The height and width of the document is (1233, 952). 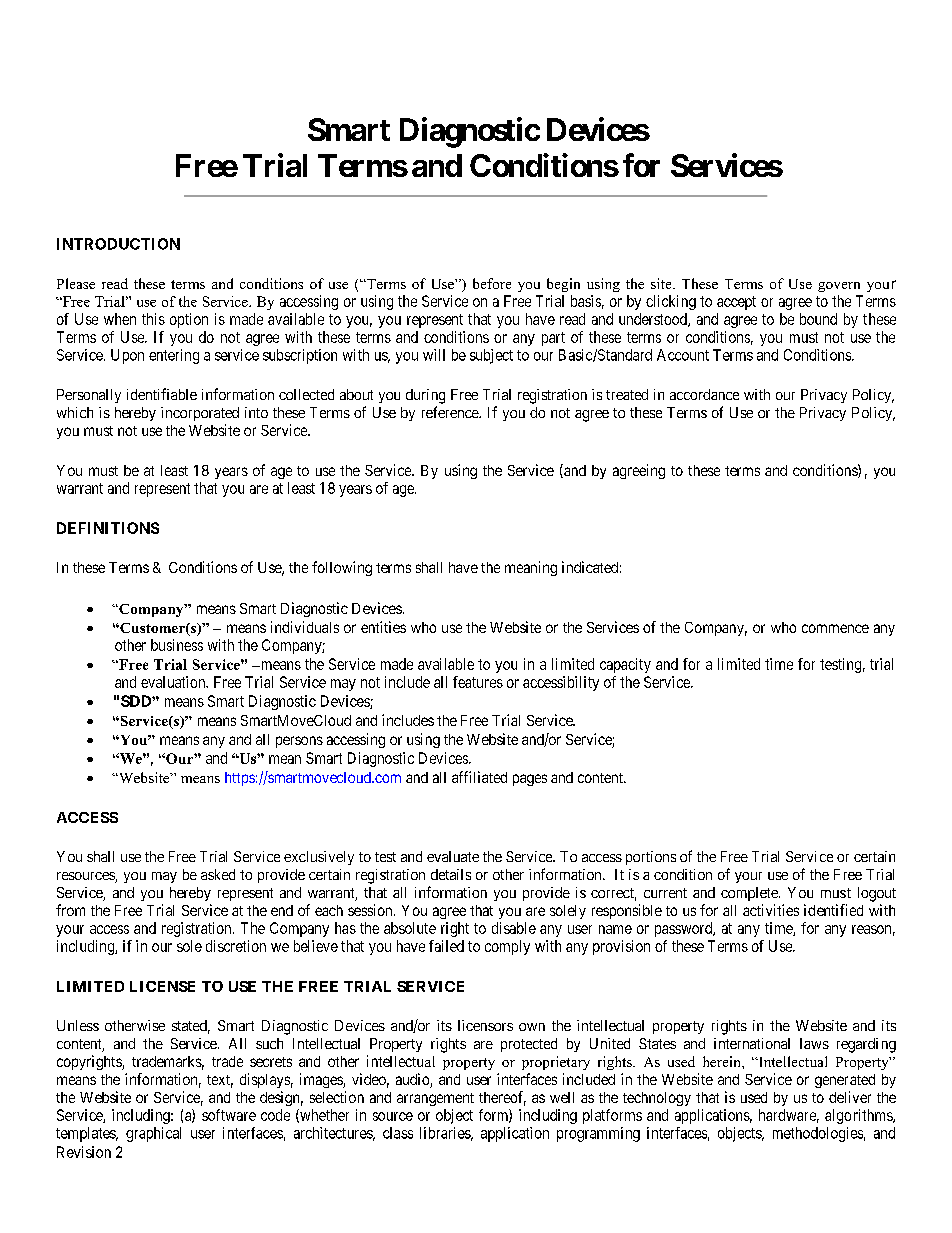 I want to click on entities, so click(x=383, y=627).
